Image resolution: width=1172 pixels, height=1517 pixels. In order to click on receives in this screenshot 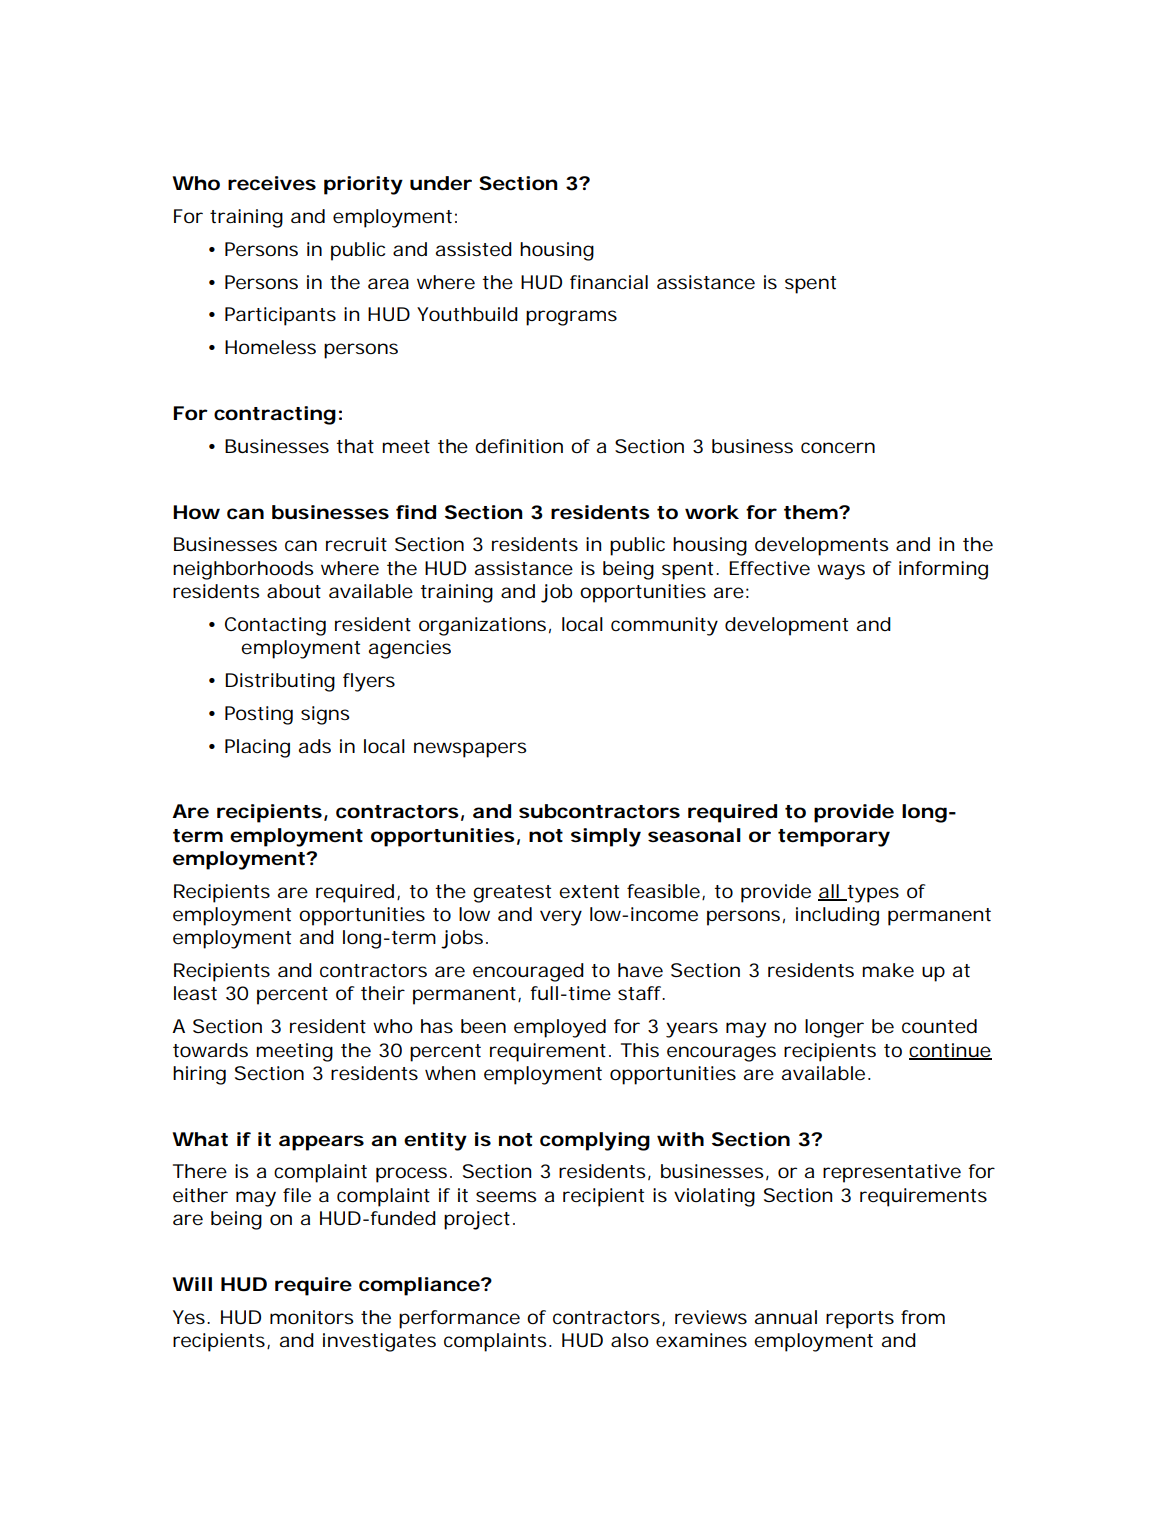, I will do `click(272, 183)`.
